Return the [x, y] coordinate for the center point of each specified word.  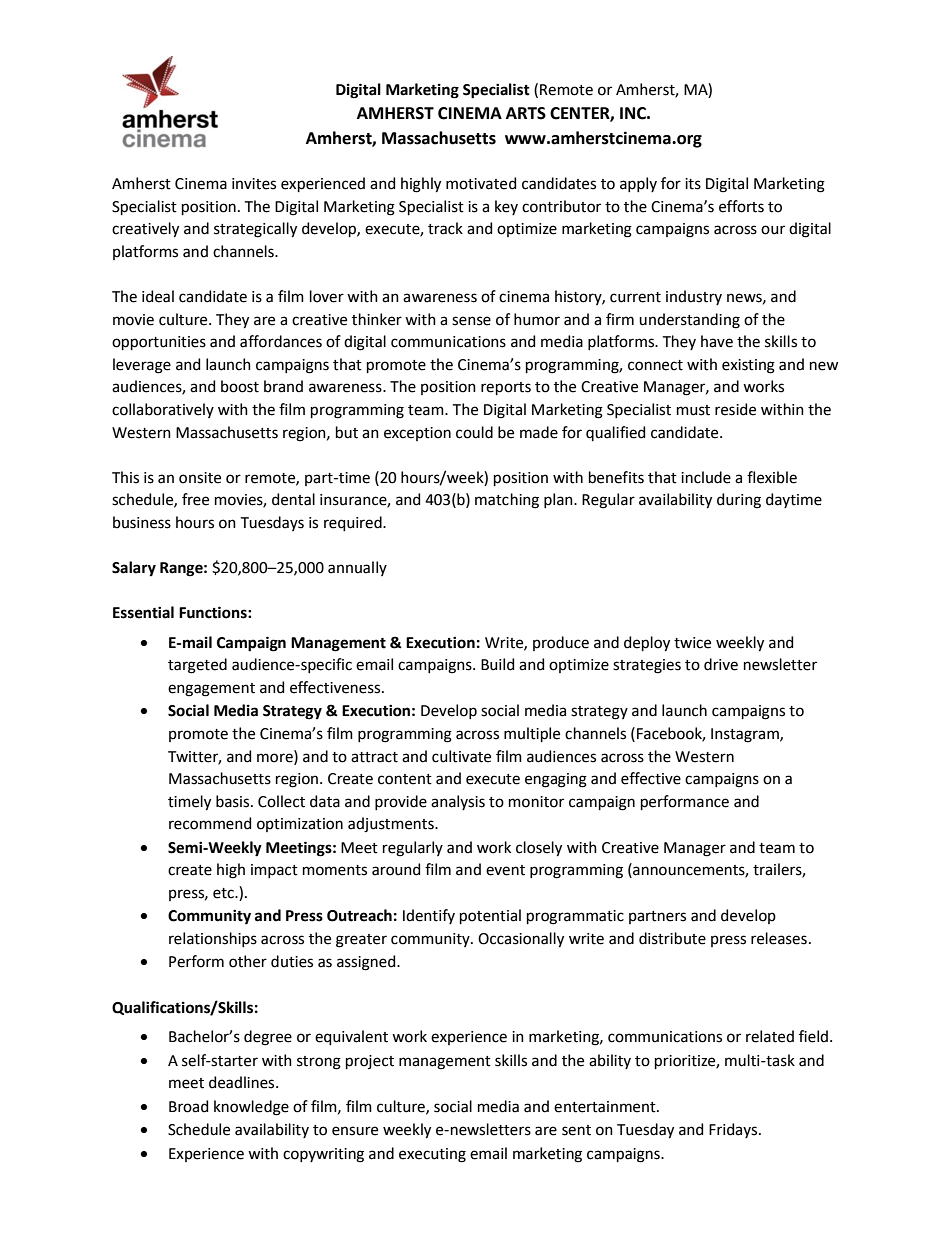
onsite [200, 478]
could [474, 432]
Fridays [734, 1130]
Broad [188, 1106]
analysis [458, 802]
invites [254, 184]
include [706, 477]
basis [234, 801]
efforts [741, 206]
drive [721, 664]
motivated [481, 183]
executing [432, 1155]
